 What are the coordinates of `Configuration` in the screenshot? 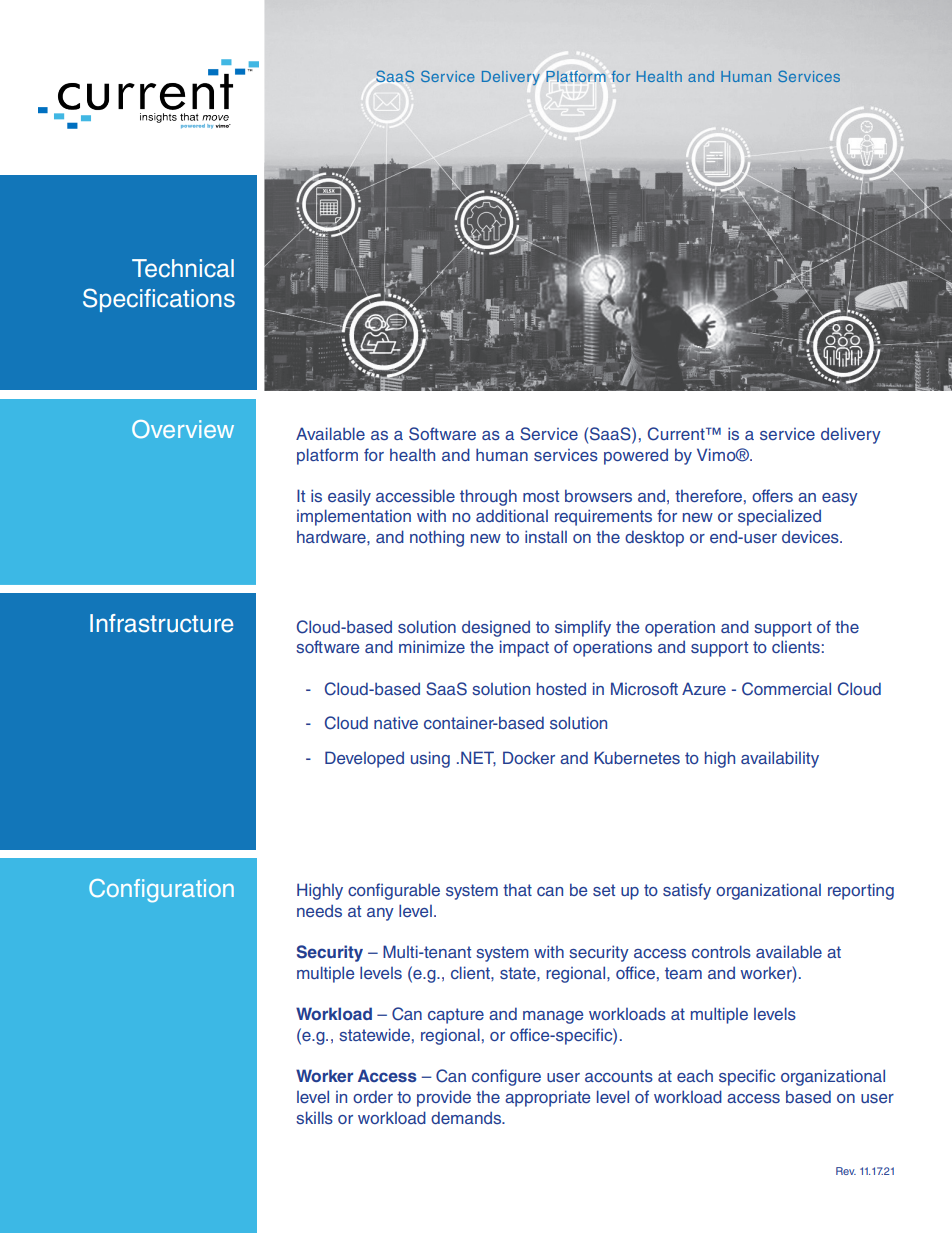 It's located at (161, 890).
